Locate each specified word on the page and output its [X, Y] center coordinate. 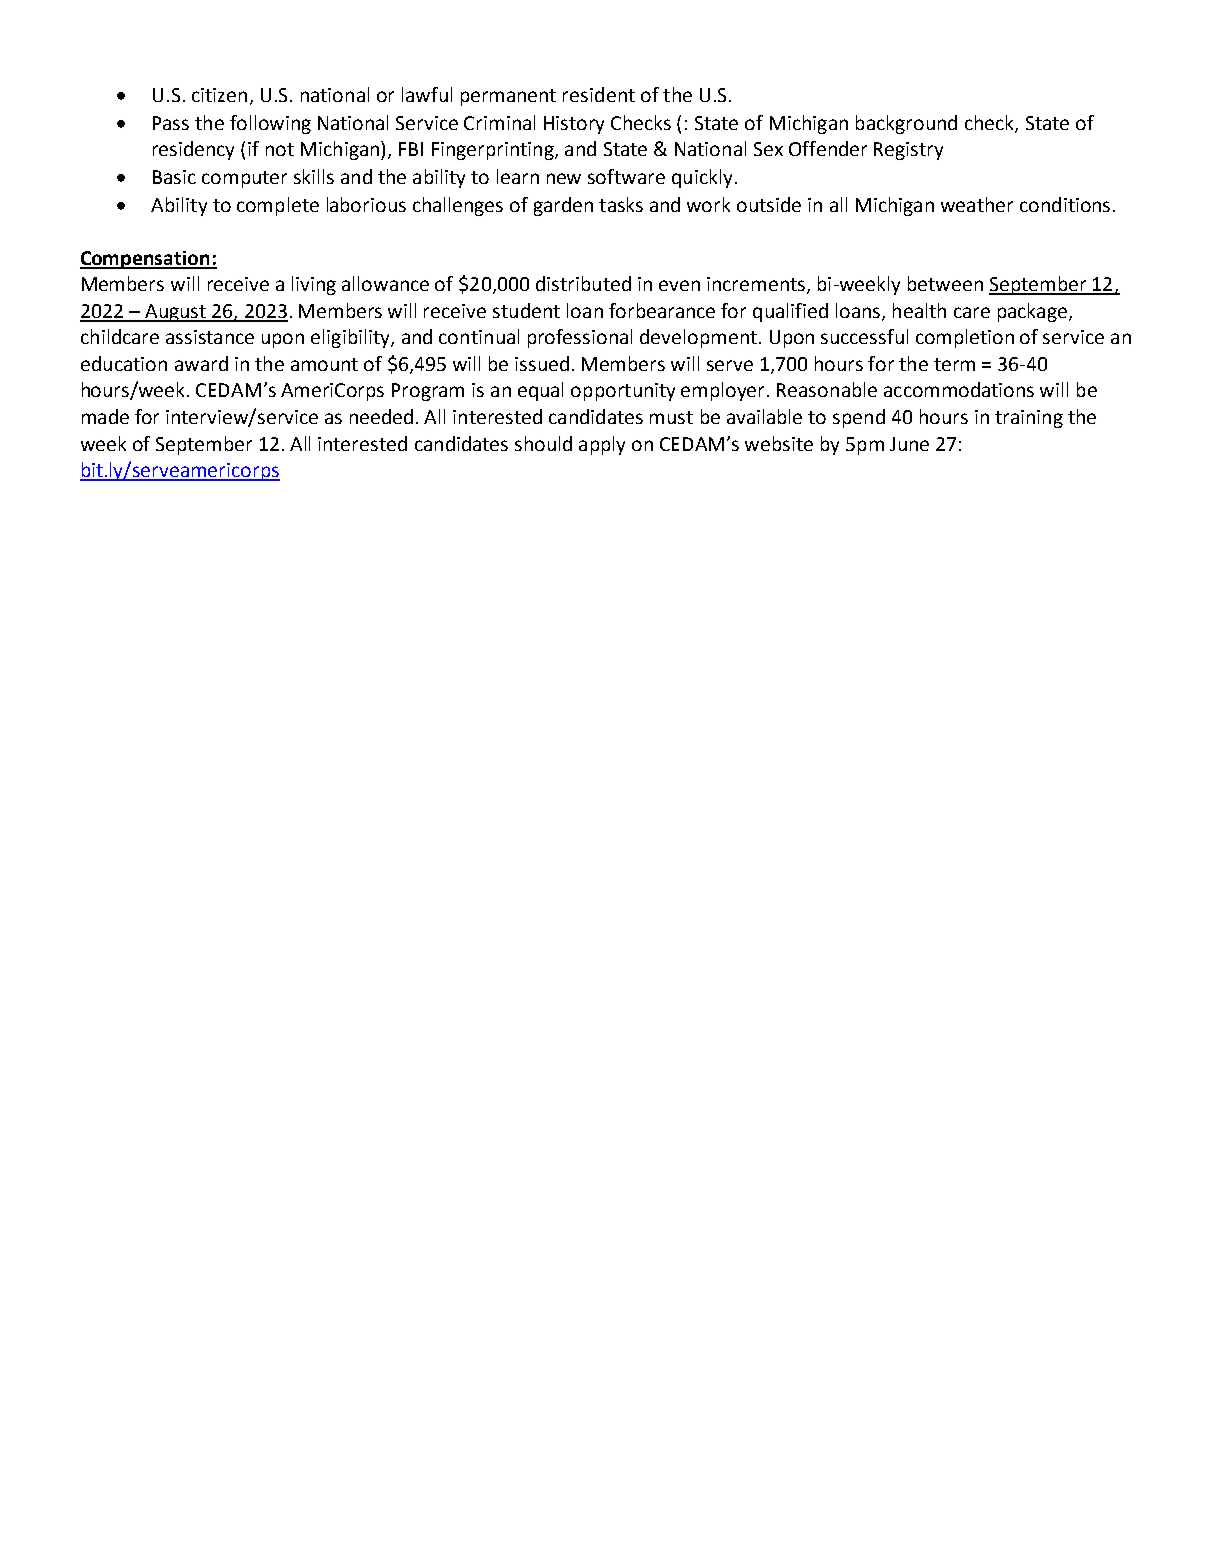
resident [599, 94]
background [906, 124]
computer [244, 179]
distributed [583, 283]
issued [542, 363]
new [564, 178]
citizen [219, 95]
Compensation [146, 260]
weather [977, 204]
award [201, 363]
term [954, 364]
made [105, 416]
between [945, 283]
